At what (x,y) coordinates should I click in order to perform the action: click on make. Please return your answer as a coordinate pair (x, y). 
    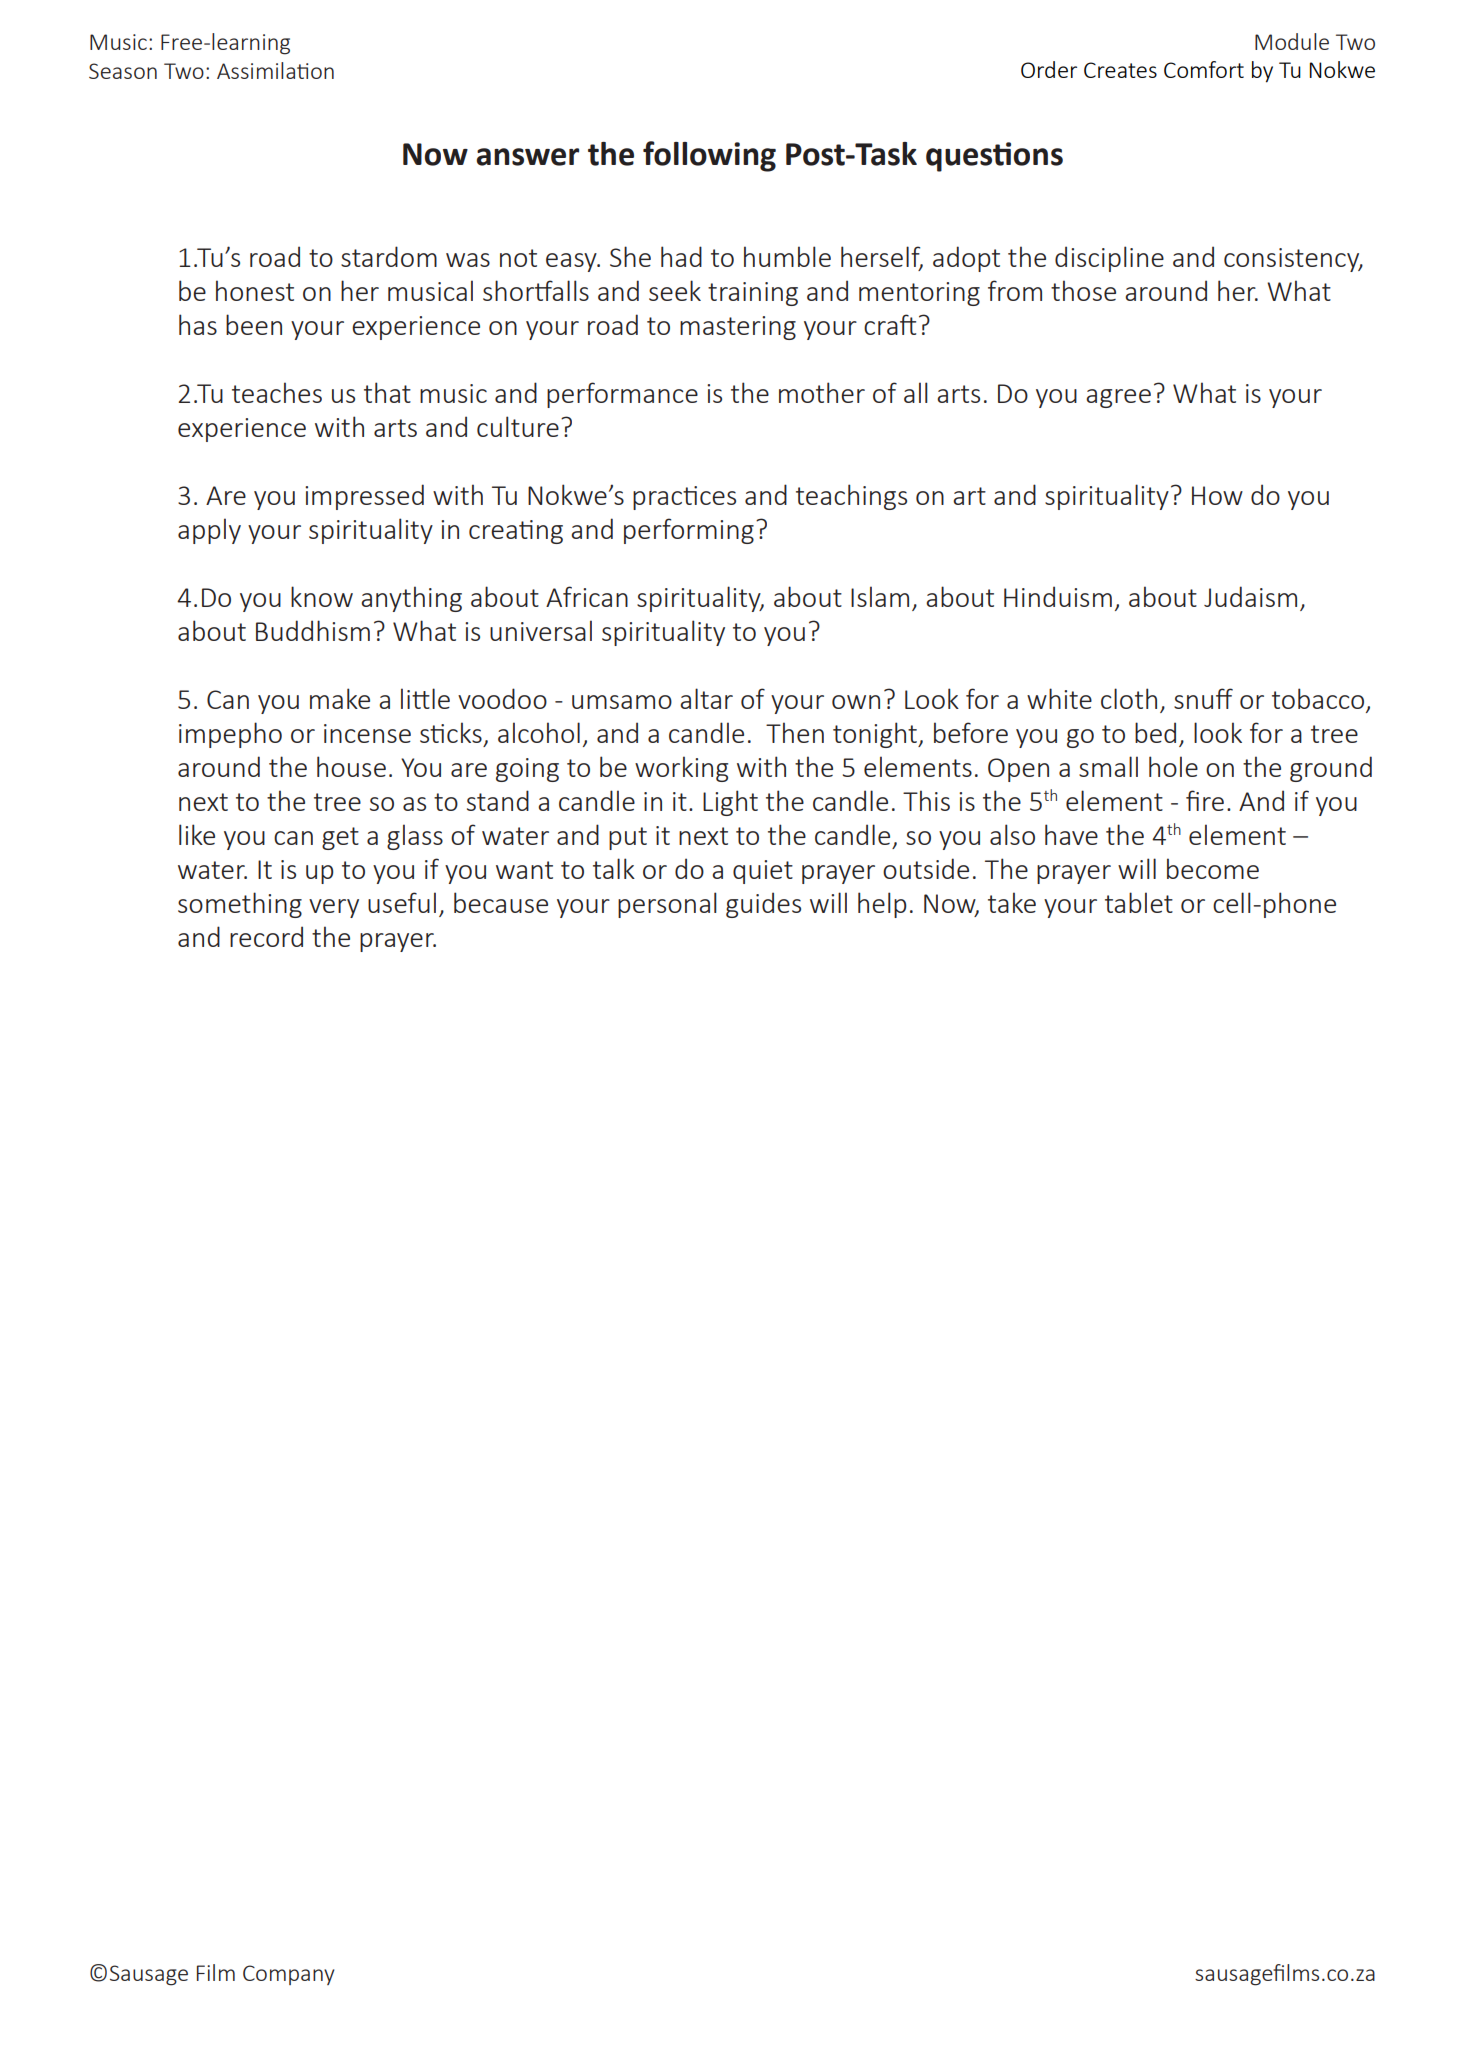
    Looking at the image, I should click on (340, 698).
